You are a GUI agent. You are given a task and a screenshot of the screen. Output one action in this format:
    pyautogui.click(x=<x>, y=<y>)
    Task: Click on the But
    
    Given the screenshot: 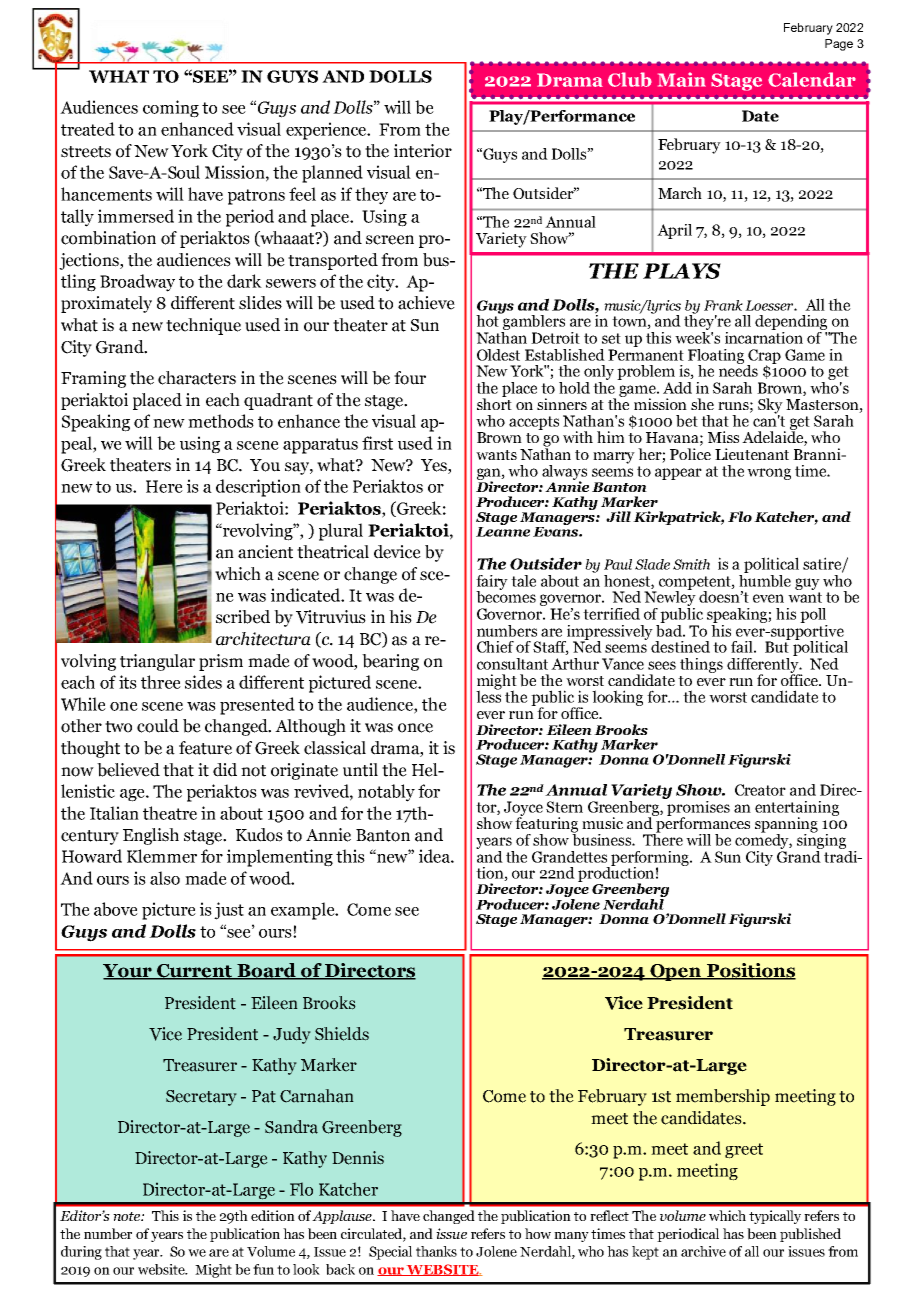 What is the action you would take?
    pyautogui.click(x=778, y=646)
